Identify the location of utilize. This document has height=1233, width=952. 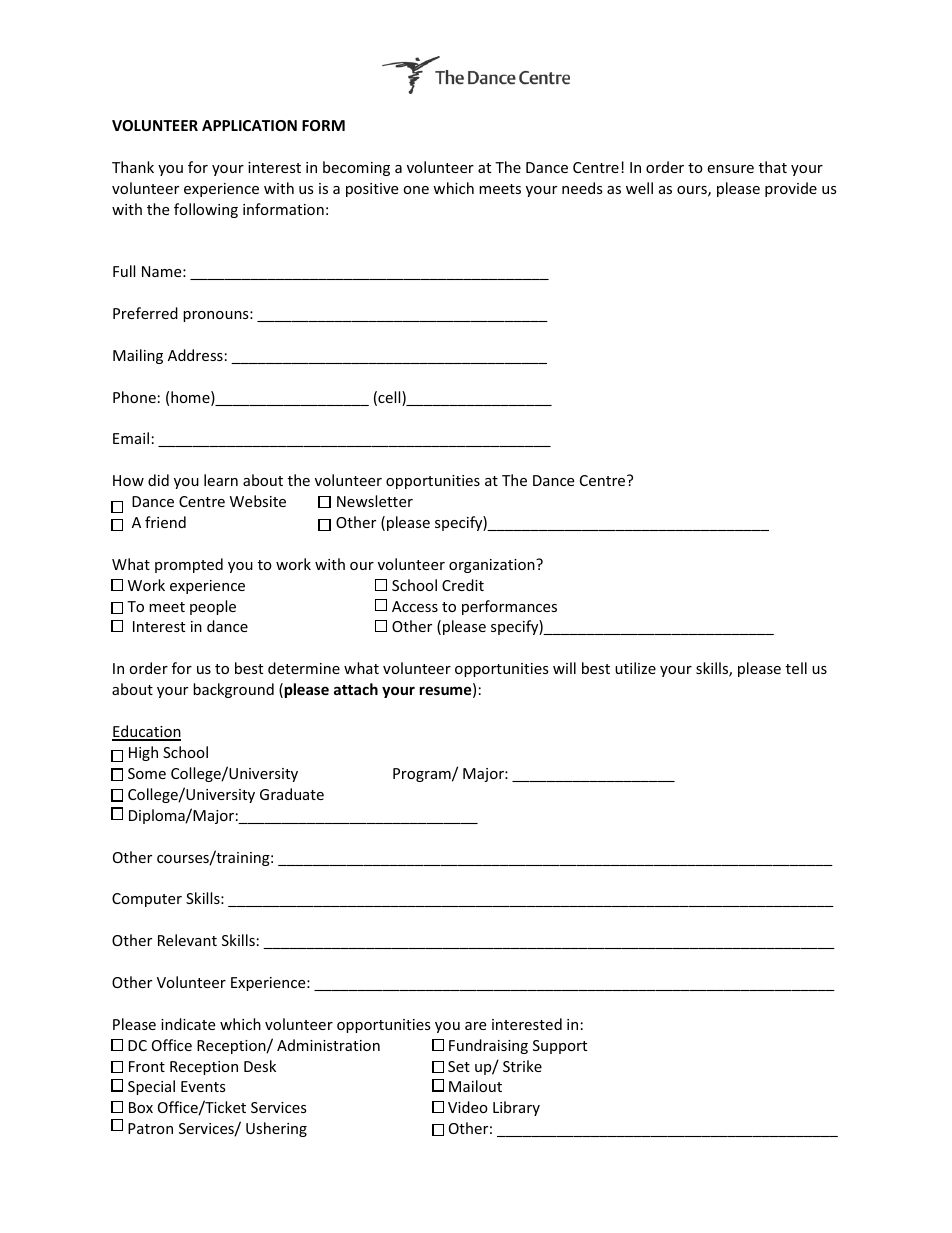
(635, 668).
